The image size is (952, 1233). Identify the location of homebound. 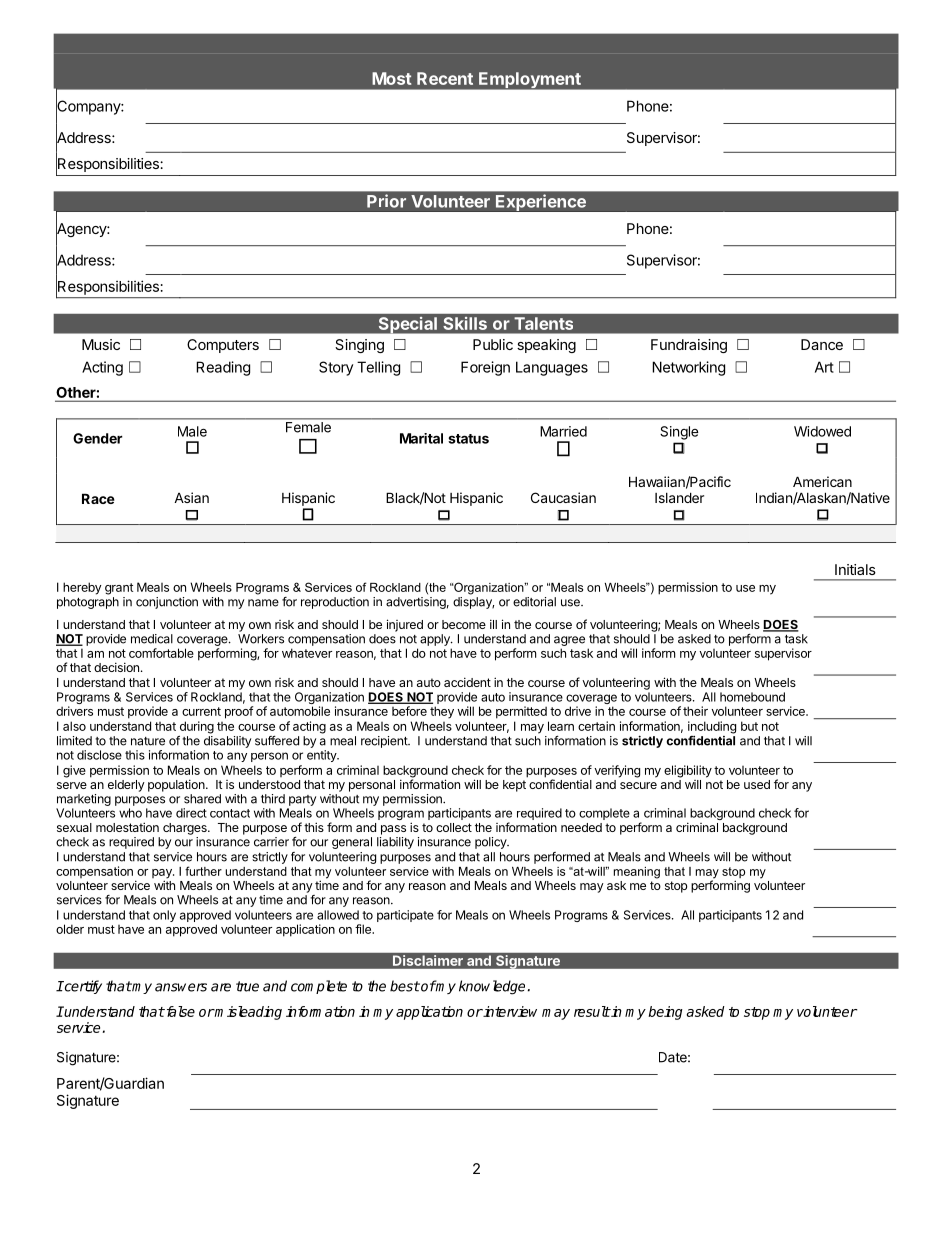
(752, 697).
